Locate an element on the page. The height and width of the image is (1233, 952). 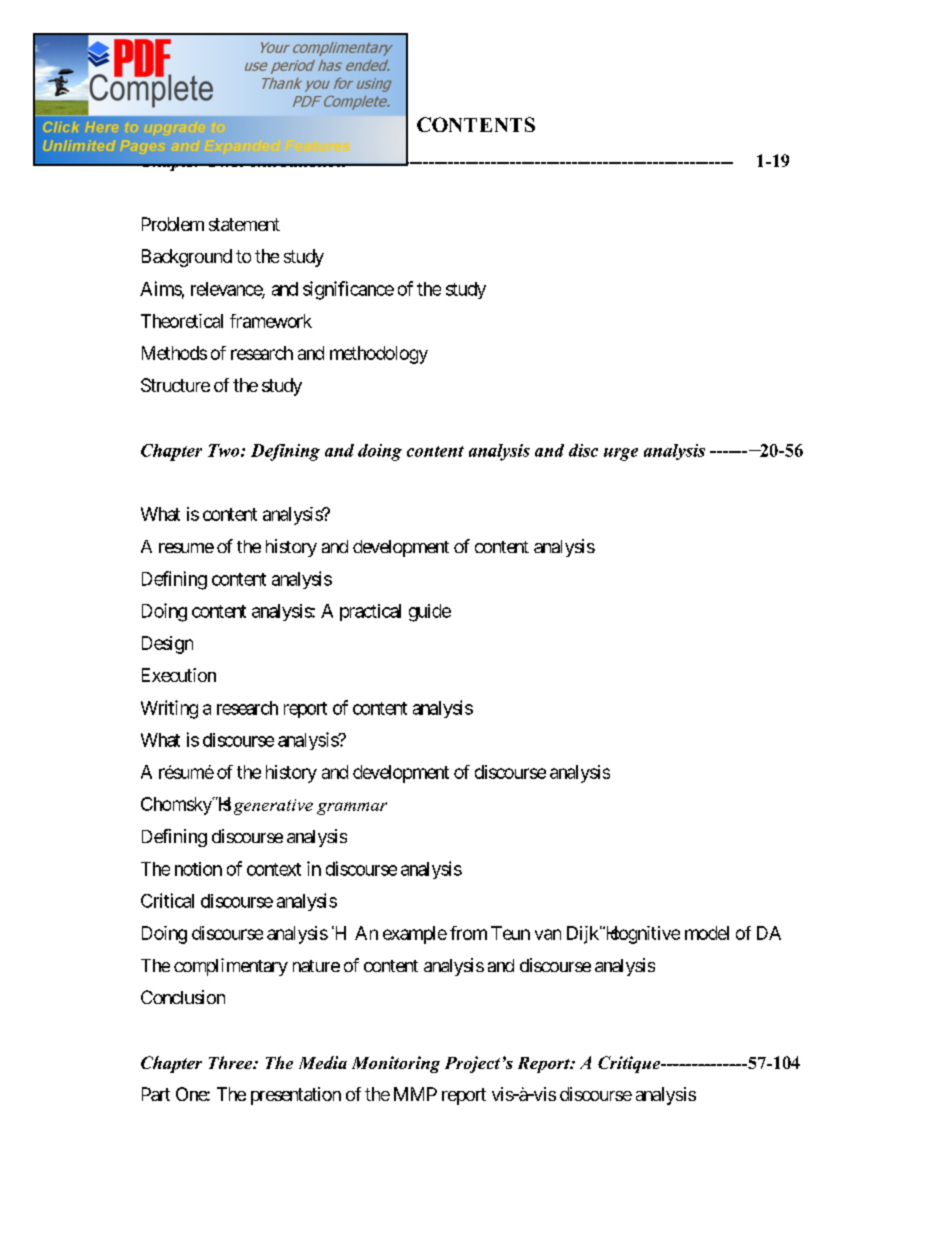
Background is located at coordinates (187, 258).
